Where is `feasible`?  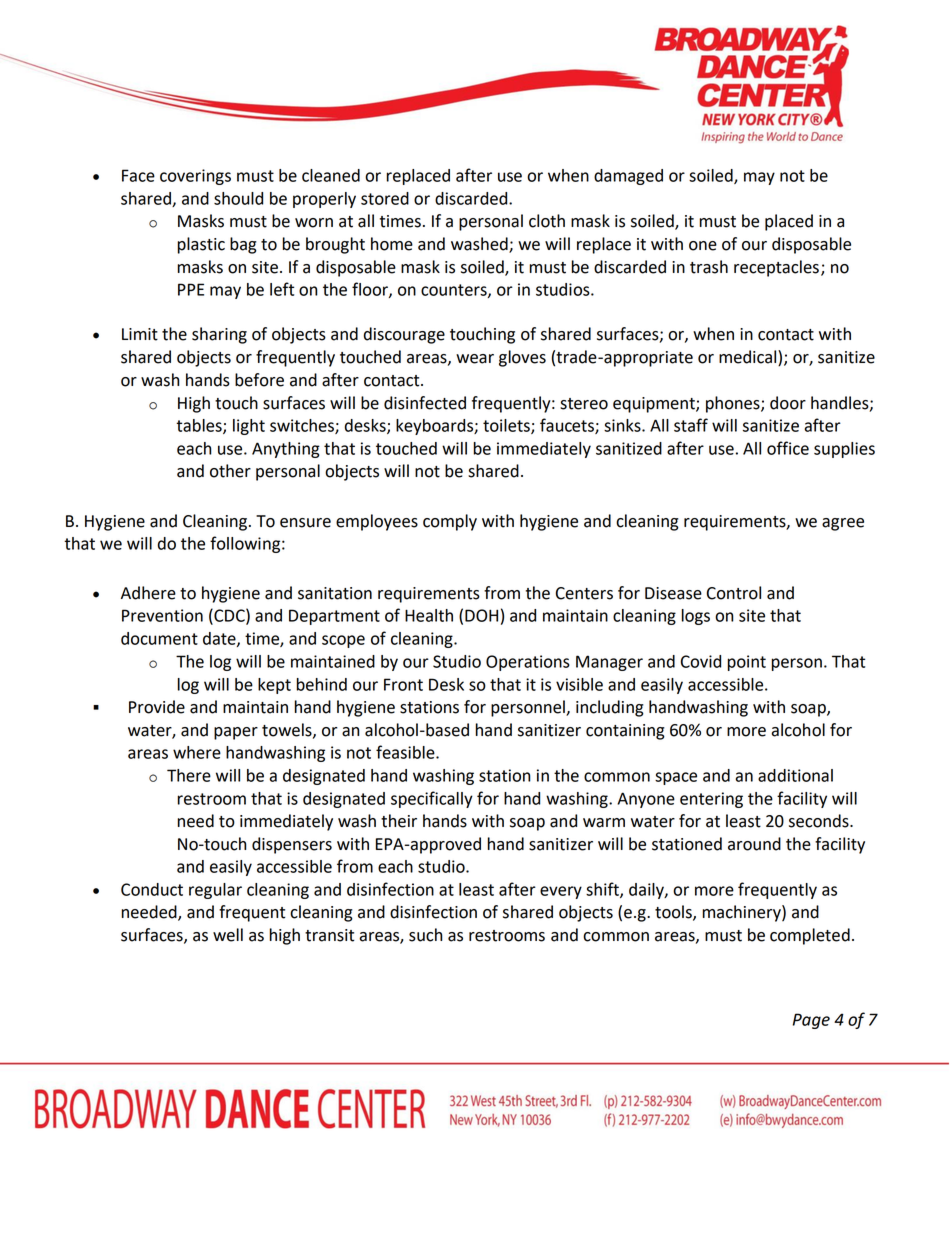 feasible is located at coordinates (406, 752).
